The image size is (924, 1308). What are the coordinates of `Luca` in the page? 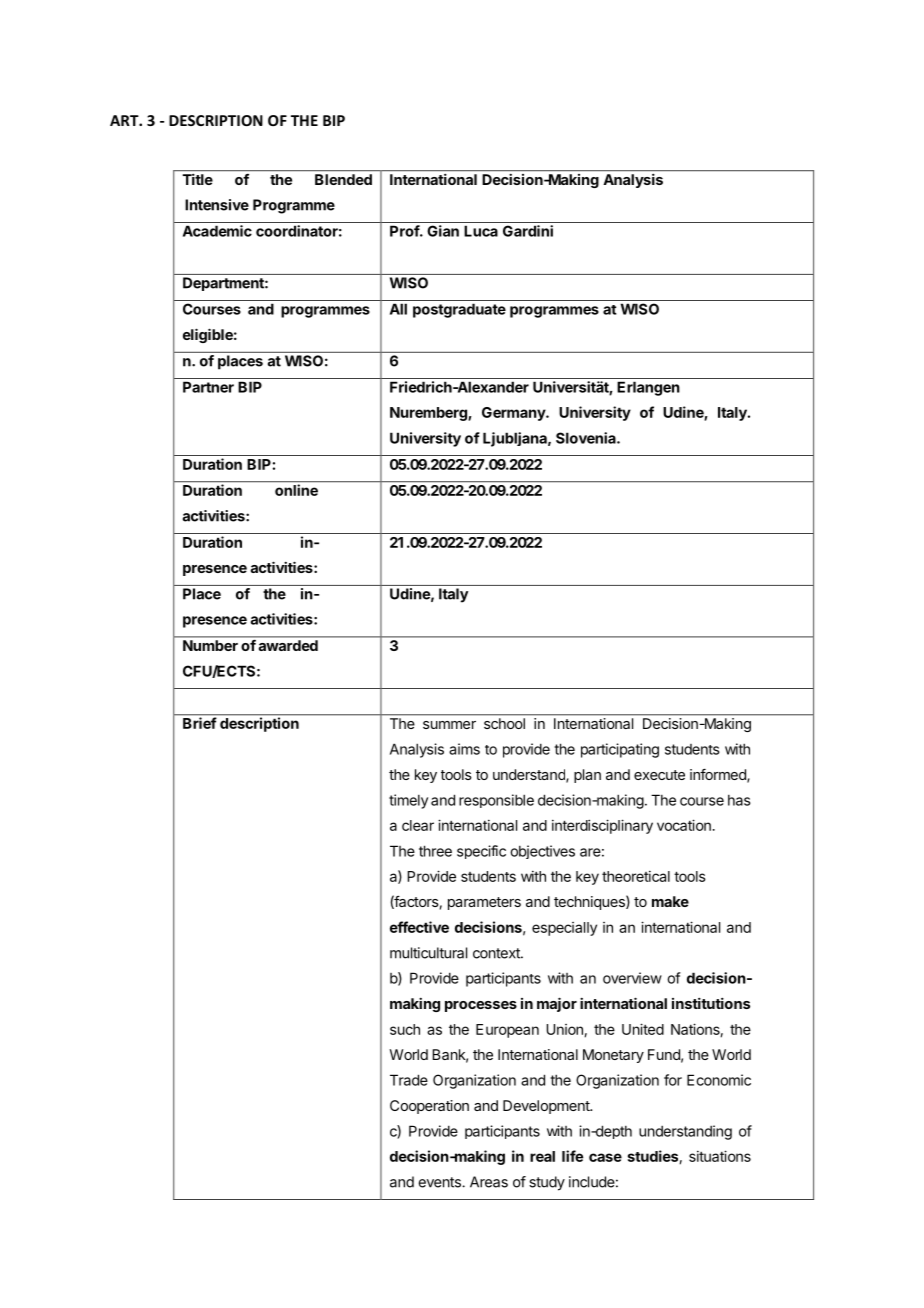 It's located at (481, 231).
